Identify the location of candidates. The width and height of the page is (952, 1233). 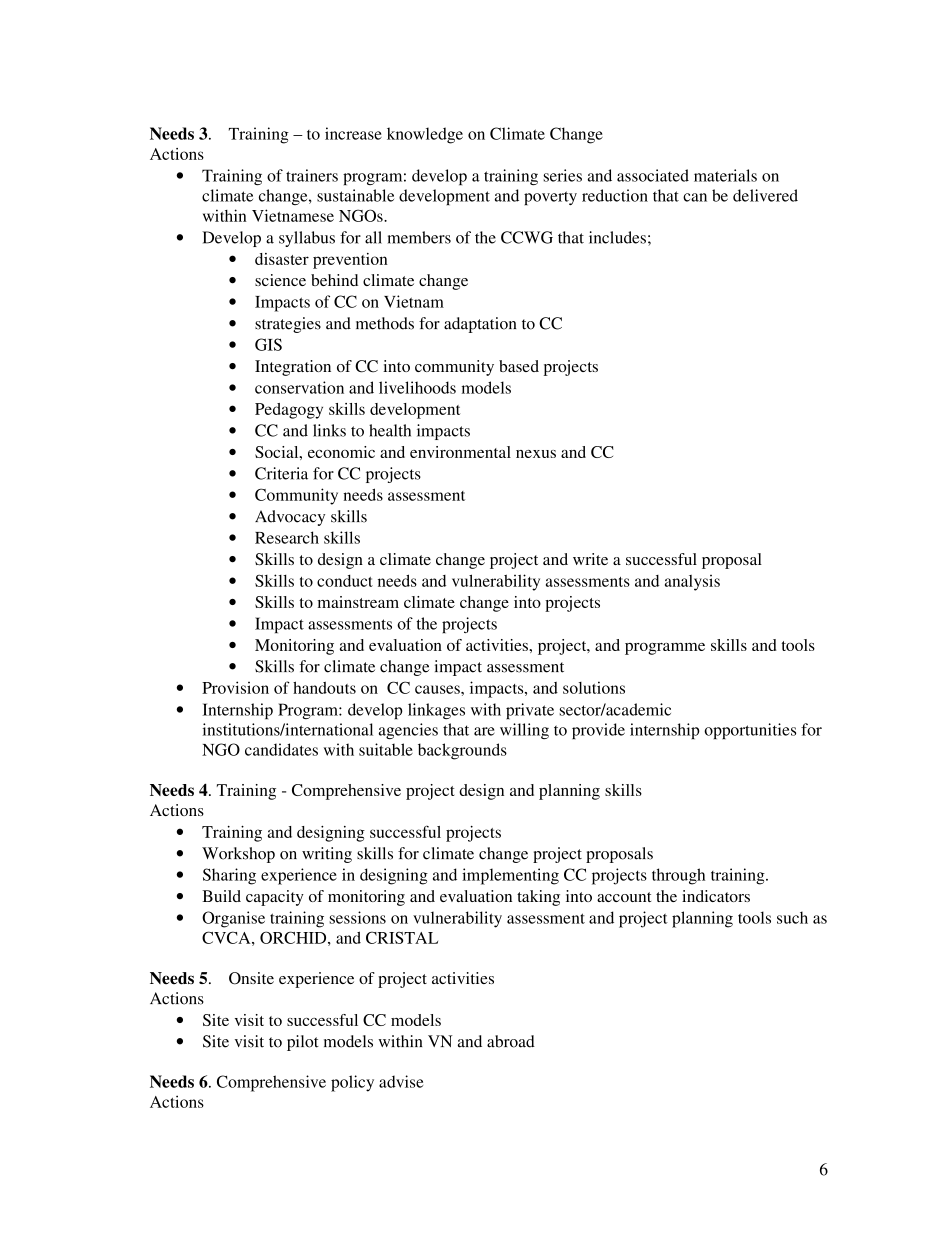
(281, 749).
